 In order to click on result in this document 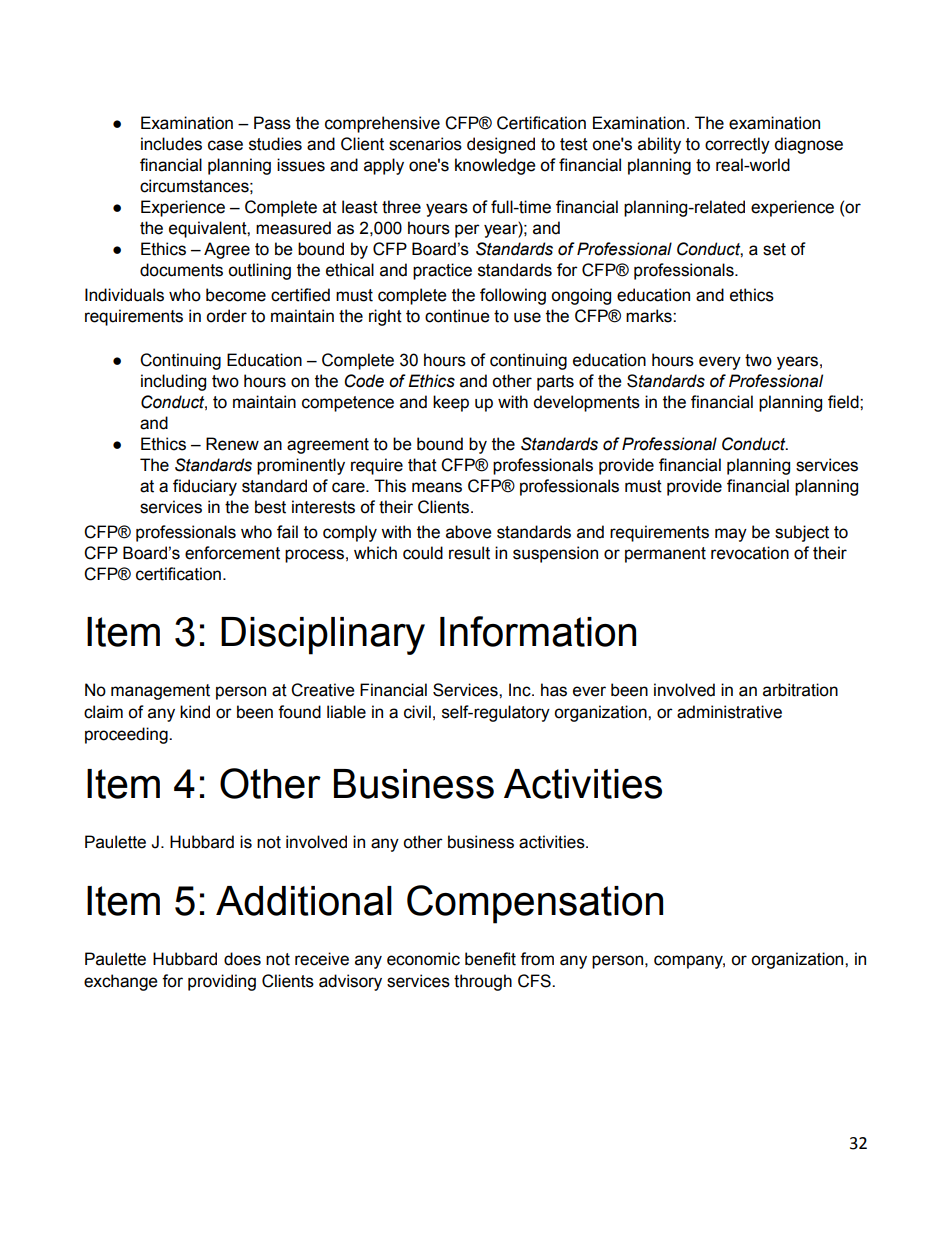, I will do `click(469, 553)`.
